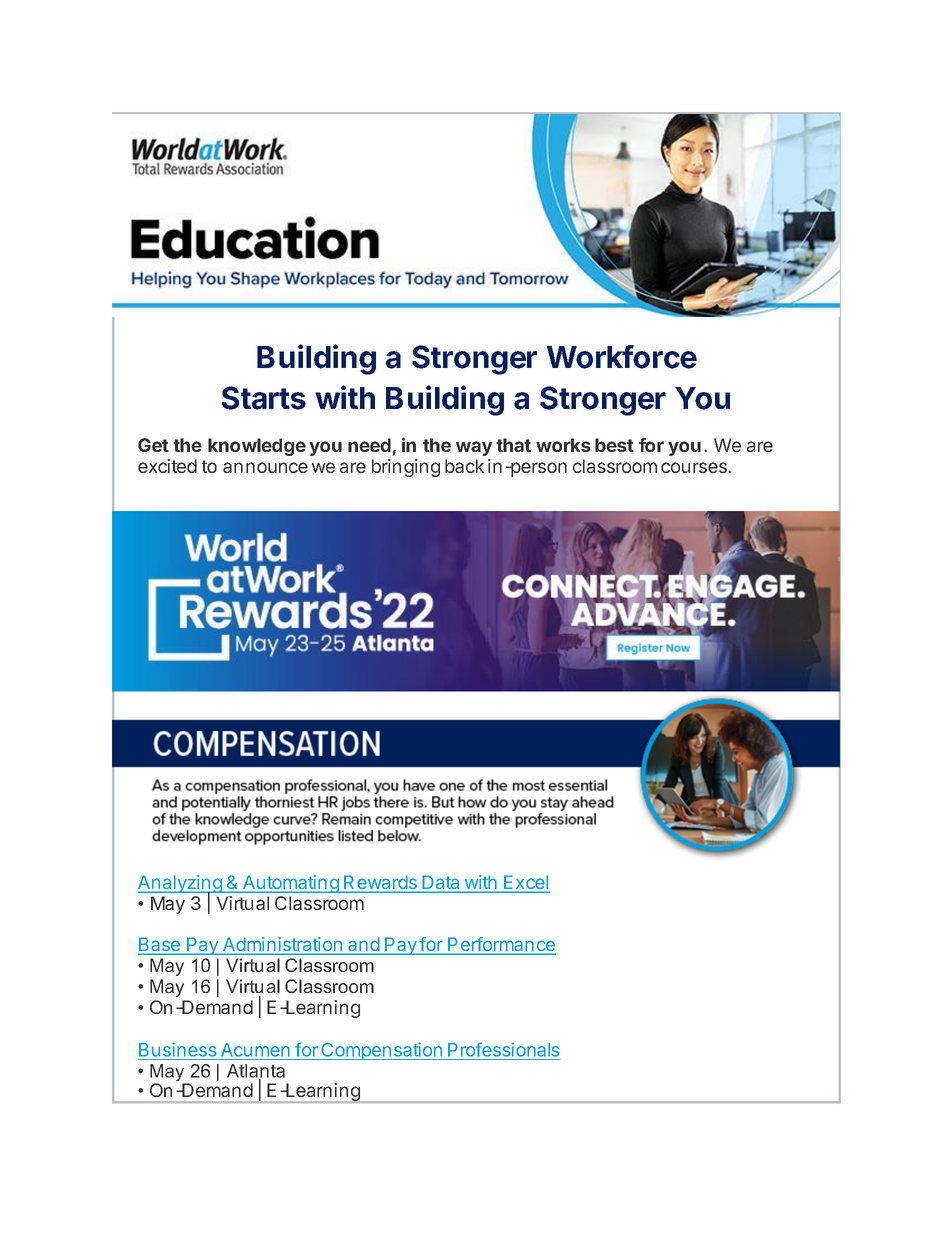  I want to click on need, so click(370, 446).
